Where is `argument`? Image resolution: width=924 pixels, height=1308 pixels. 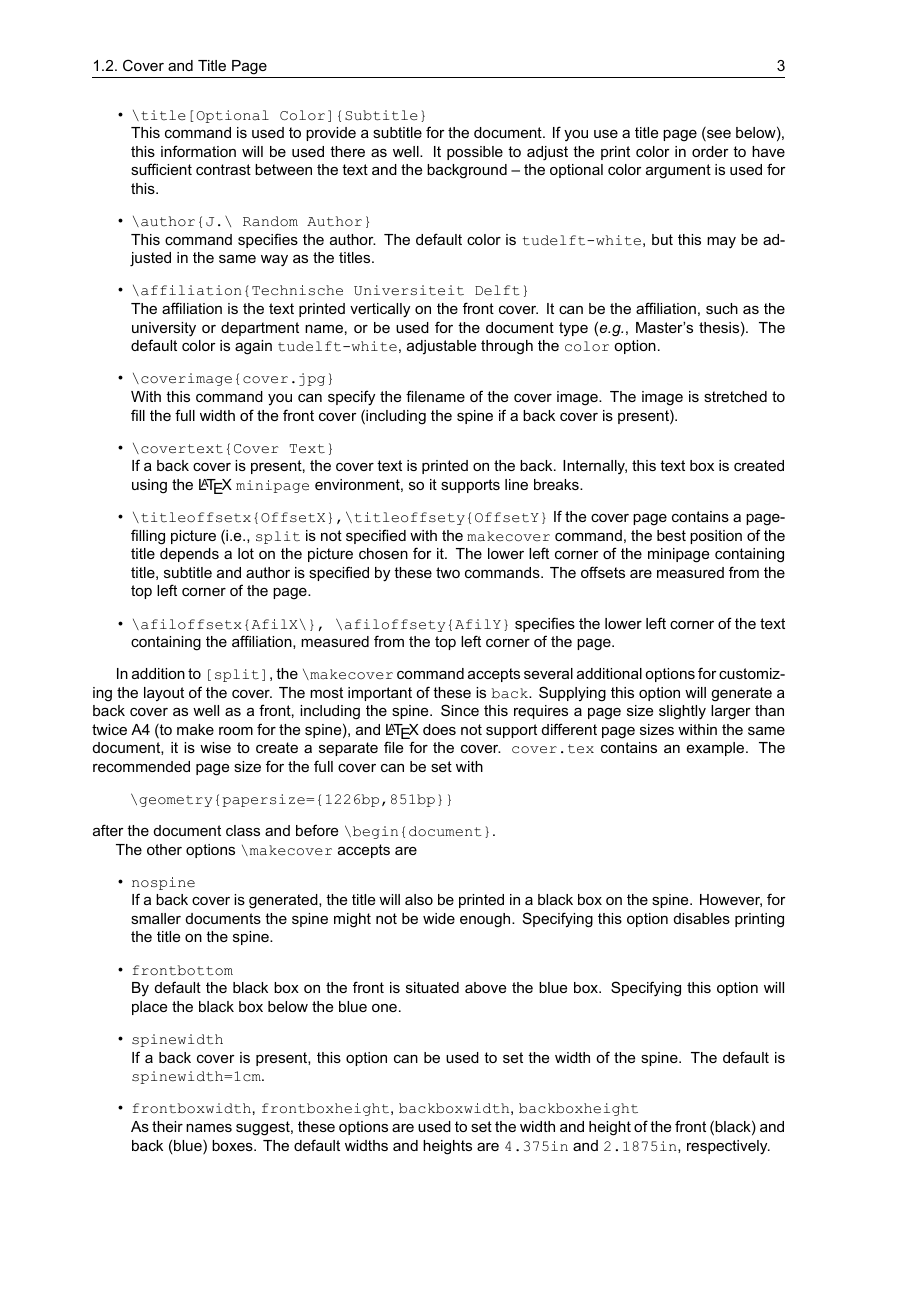 argument is located at coordinates (678, 171).
